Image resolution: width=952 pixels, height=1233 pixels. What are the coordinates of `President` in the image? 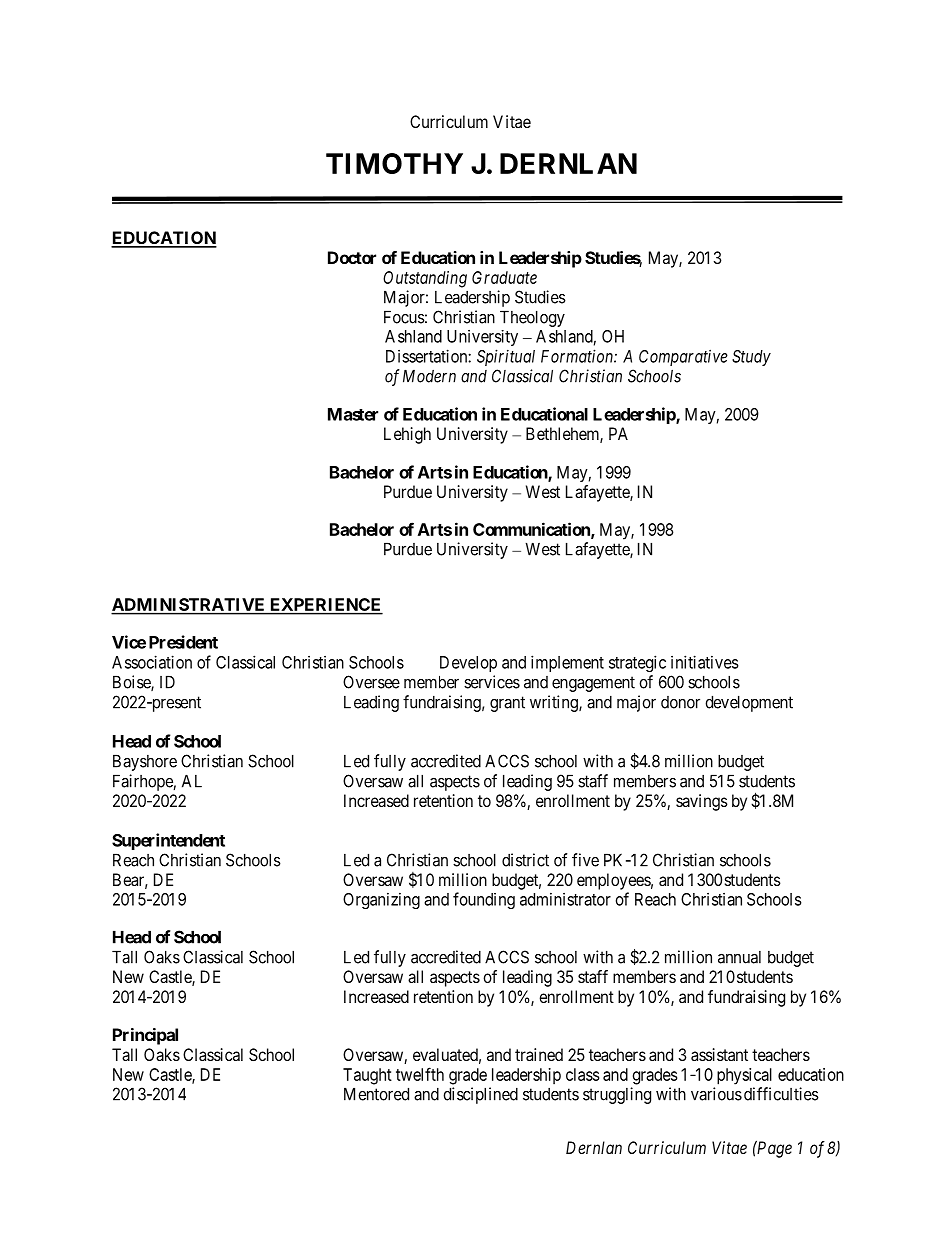 It's located at (183, 642).
